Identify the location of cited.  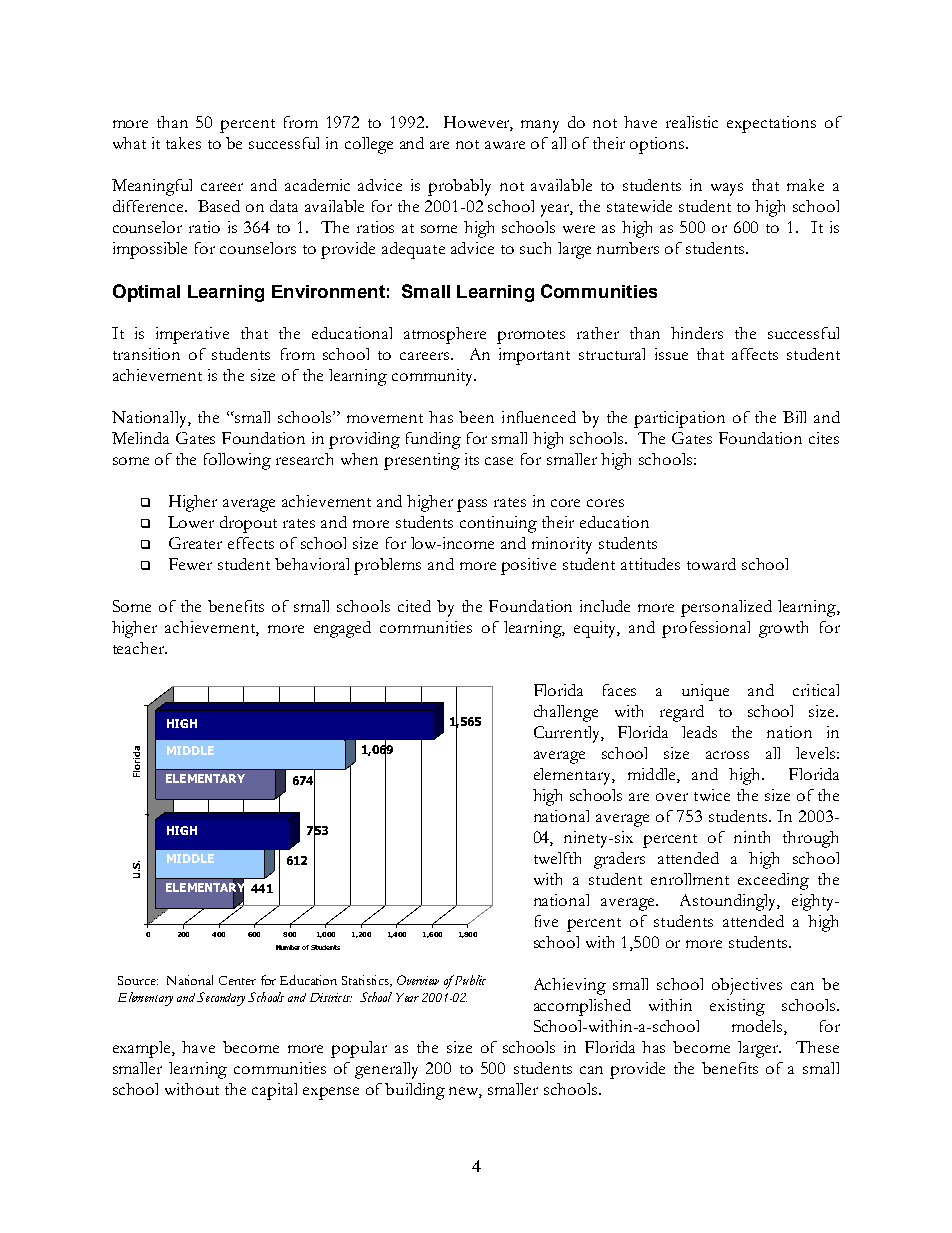
(414, 606).
